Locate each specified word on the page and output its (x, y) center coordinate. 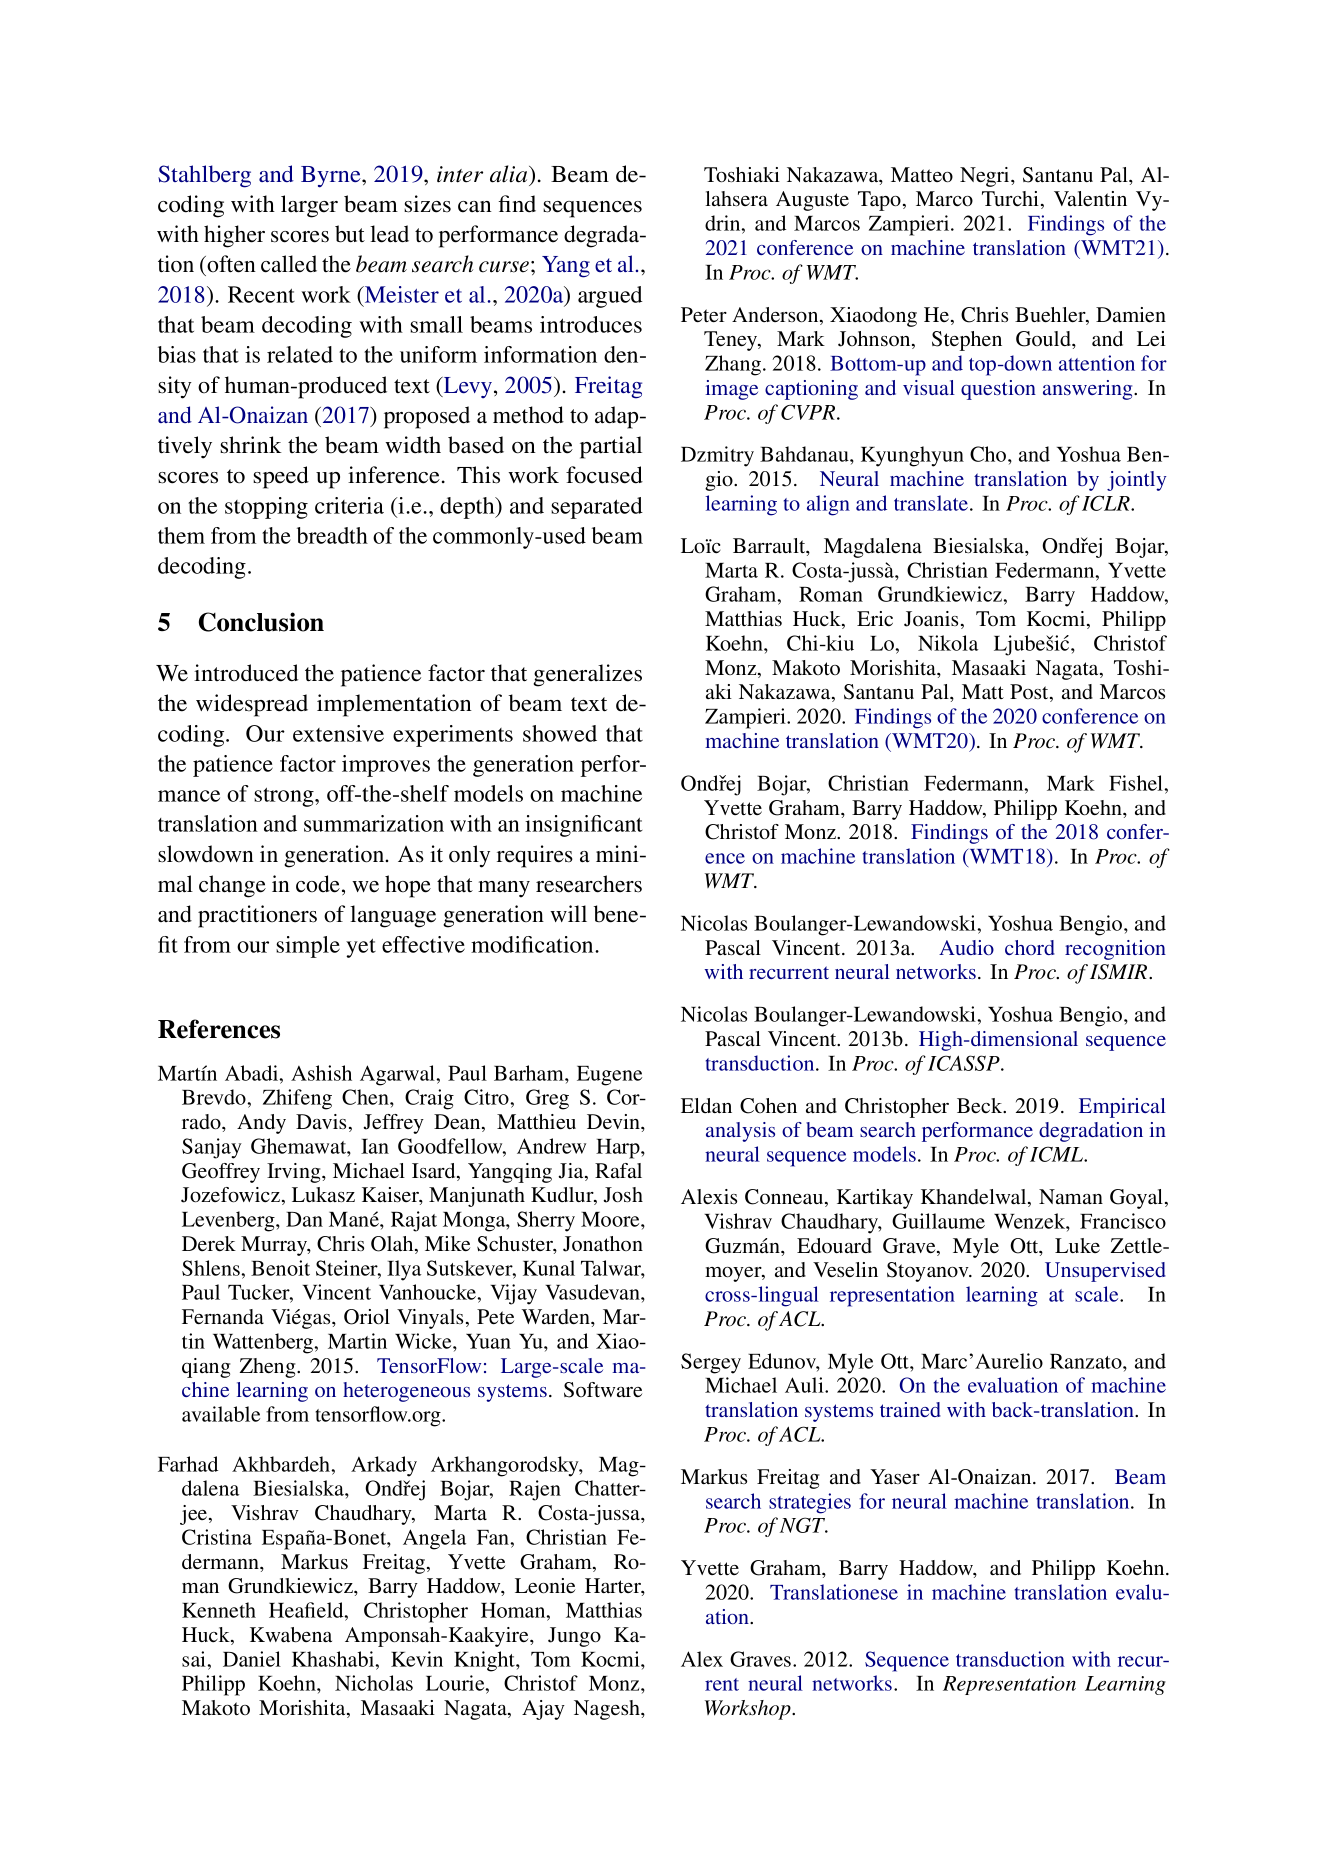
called (289, 264)
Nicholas (374, 1683)
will (568, 913)
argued (610, 297)
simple (308, 947)
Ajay (543, 1710)
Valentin (1090, 198)
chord (1030, 947)
